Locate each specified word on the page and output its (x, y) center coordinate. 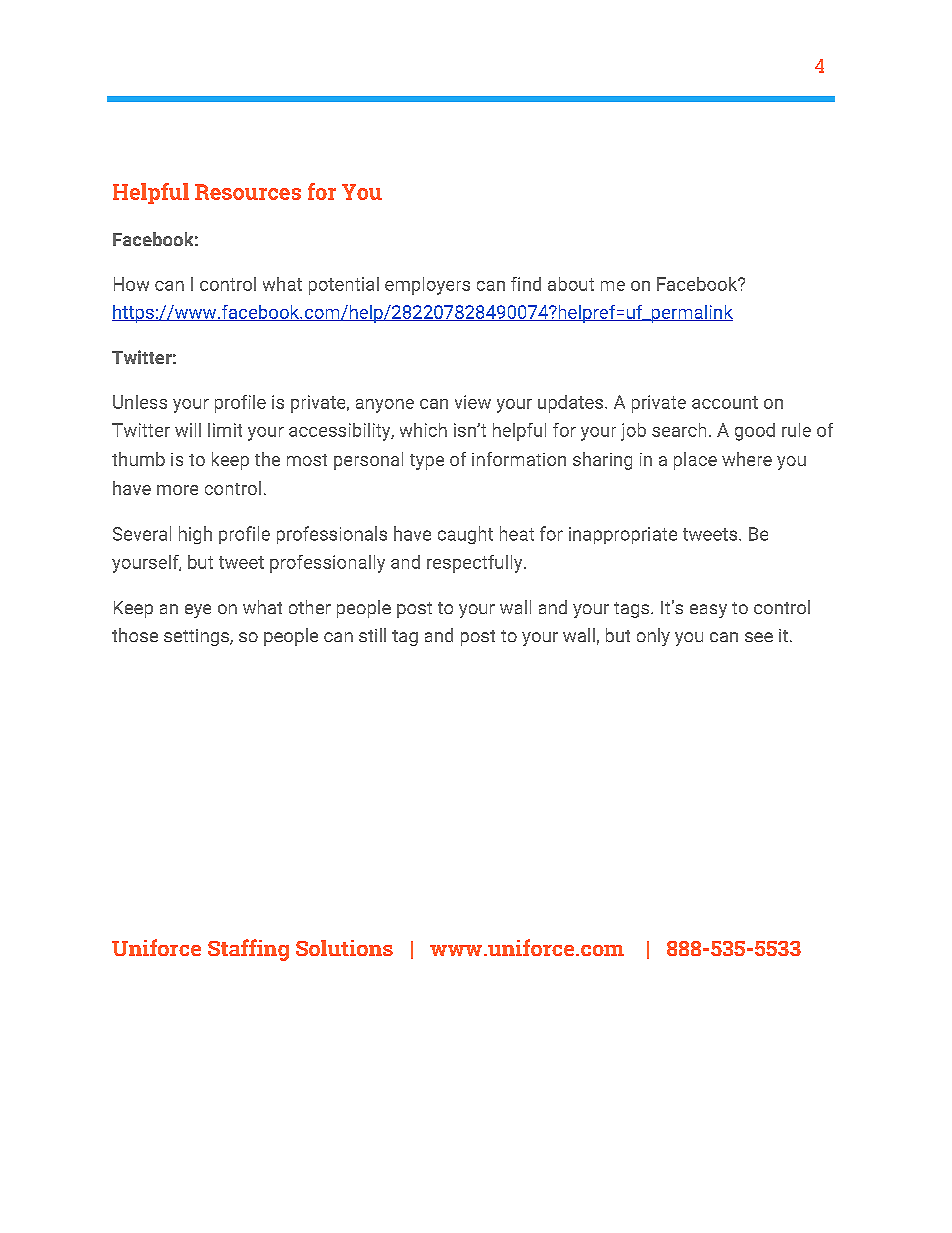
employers (427, 286)
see (759, 637)
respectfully (474, 564)
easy (708, 611)
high (195, 535)
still (372, 635)
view (473, 402)
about (571, 284)
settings (197, 637)
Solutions (344, 948)
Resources (248, 192)
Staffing (248, 950)
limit (225, 430)
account (725, 402)
